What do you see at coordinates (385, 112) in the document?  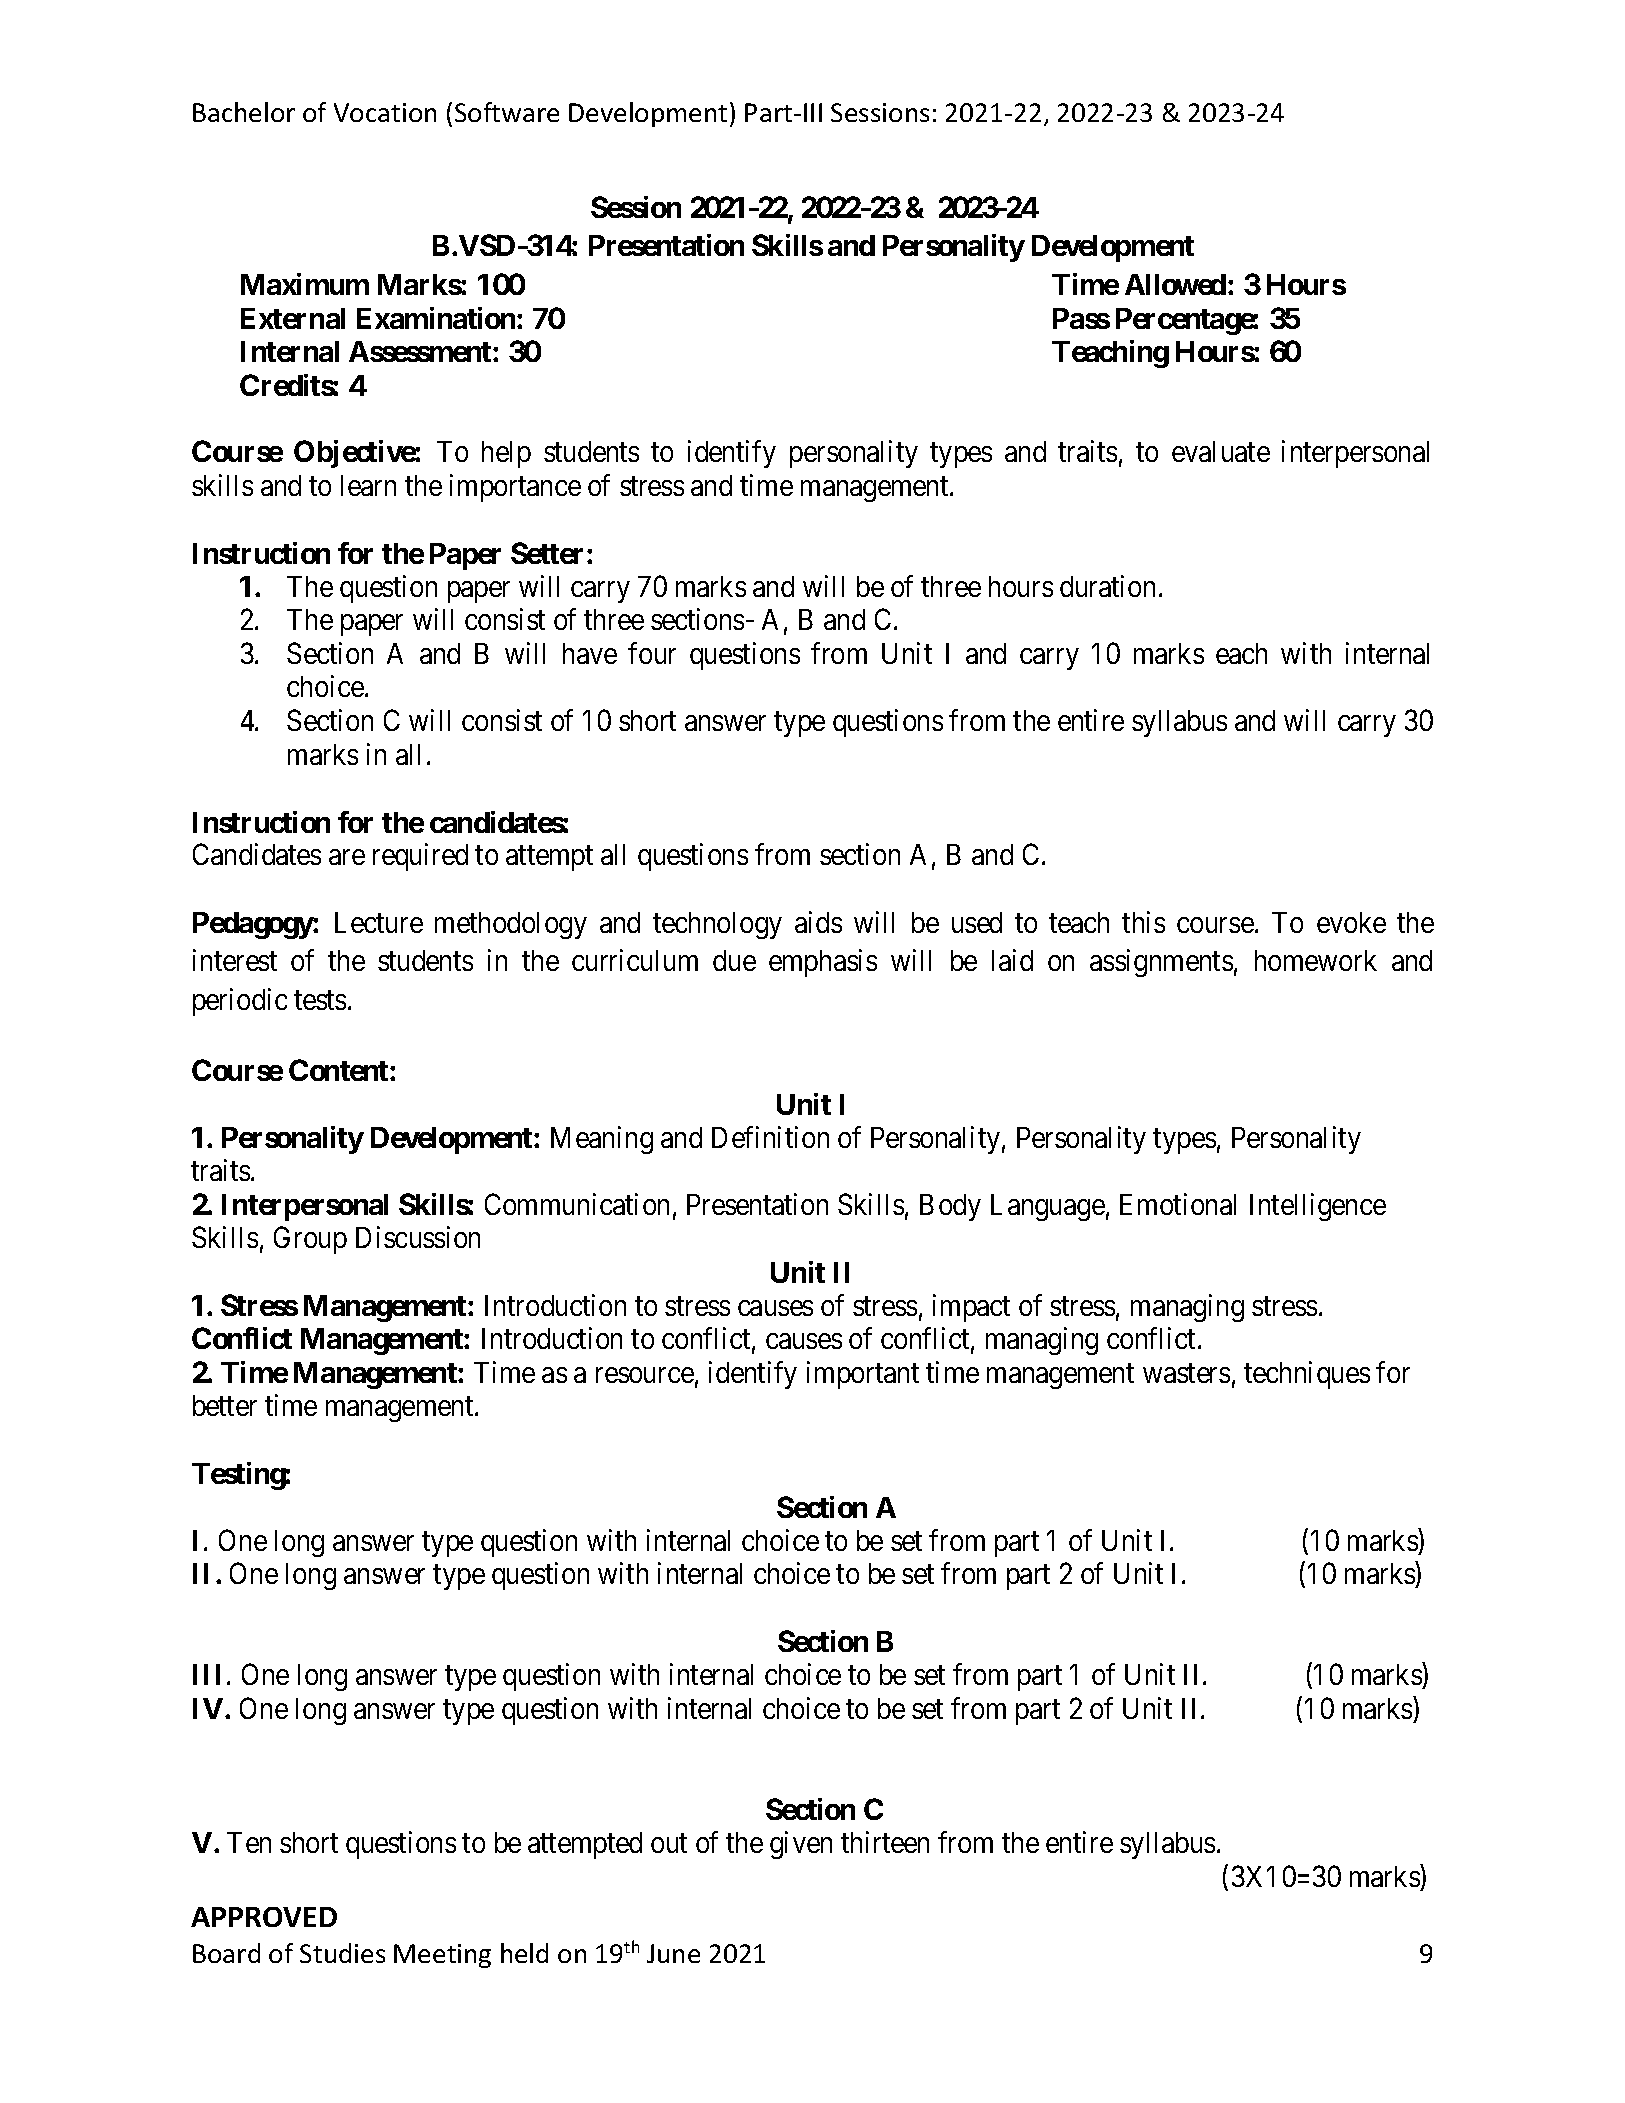 I see `Vocation` at bounding box center [385, 112].
